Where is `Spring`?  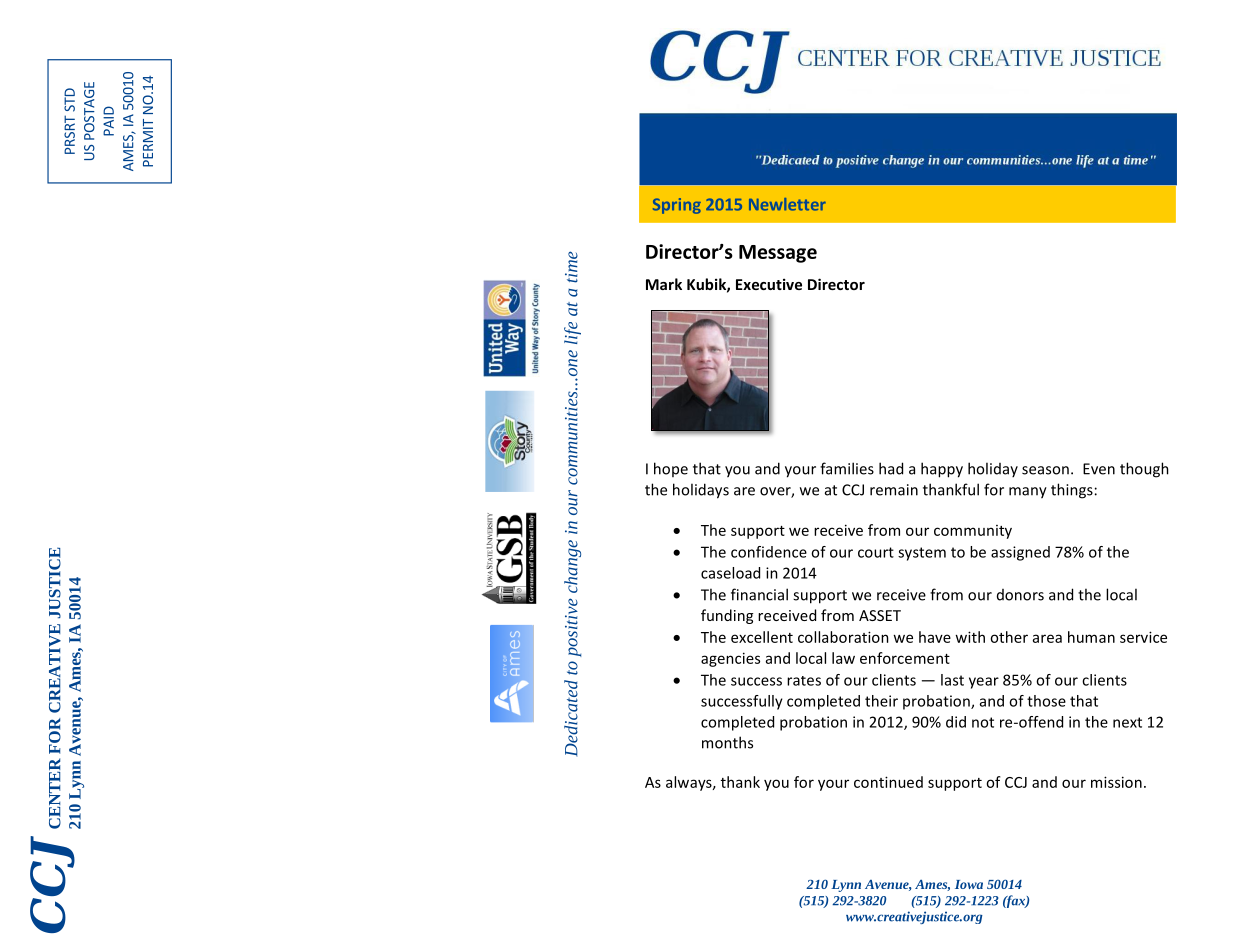 Spring is located at coordinates (677, 206).
